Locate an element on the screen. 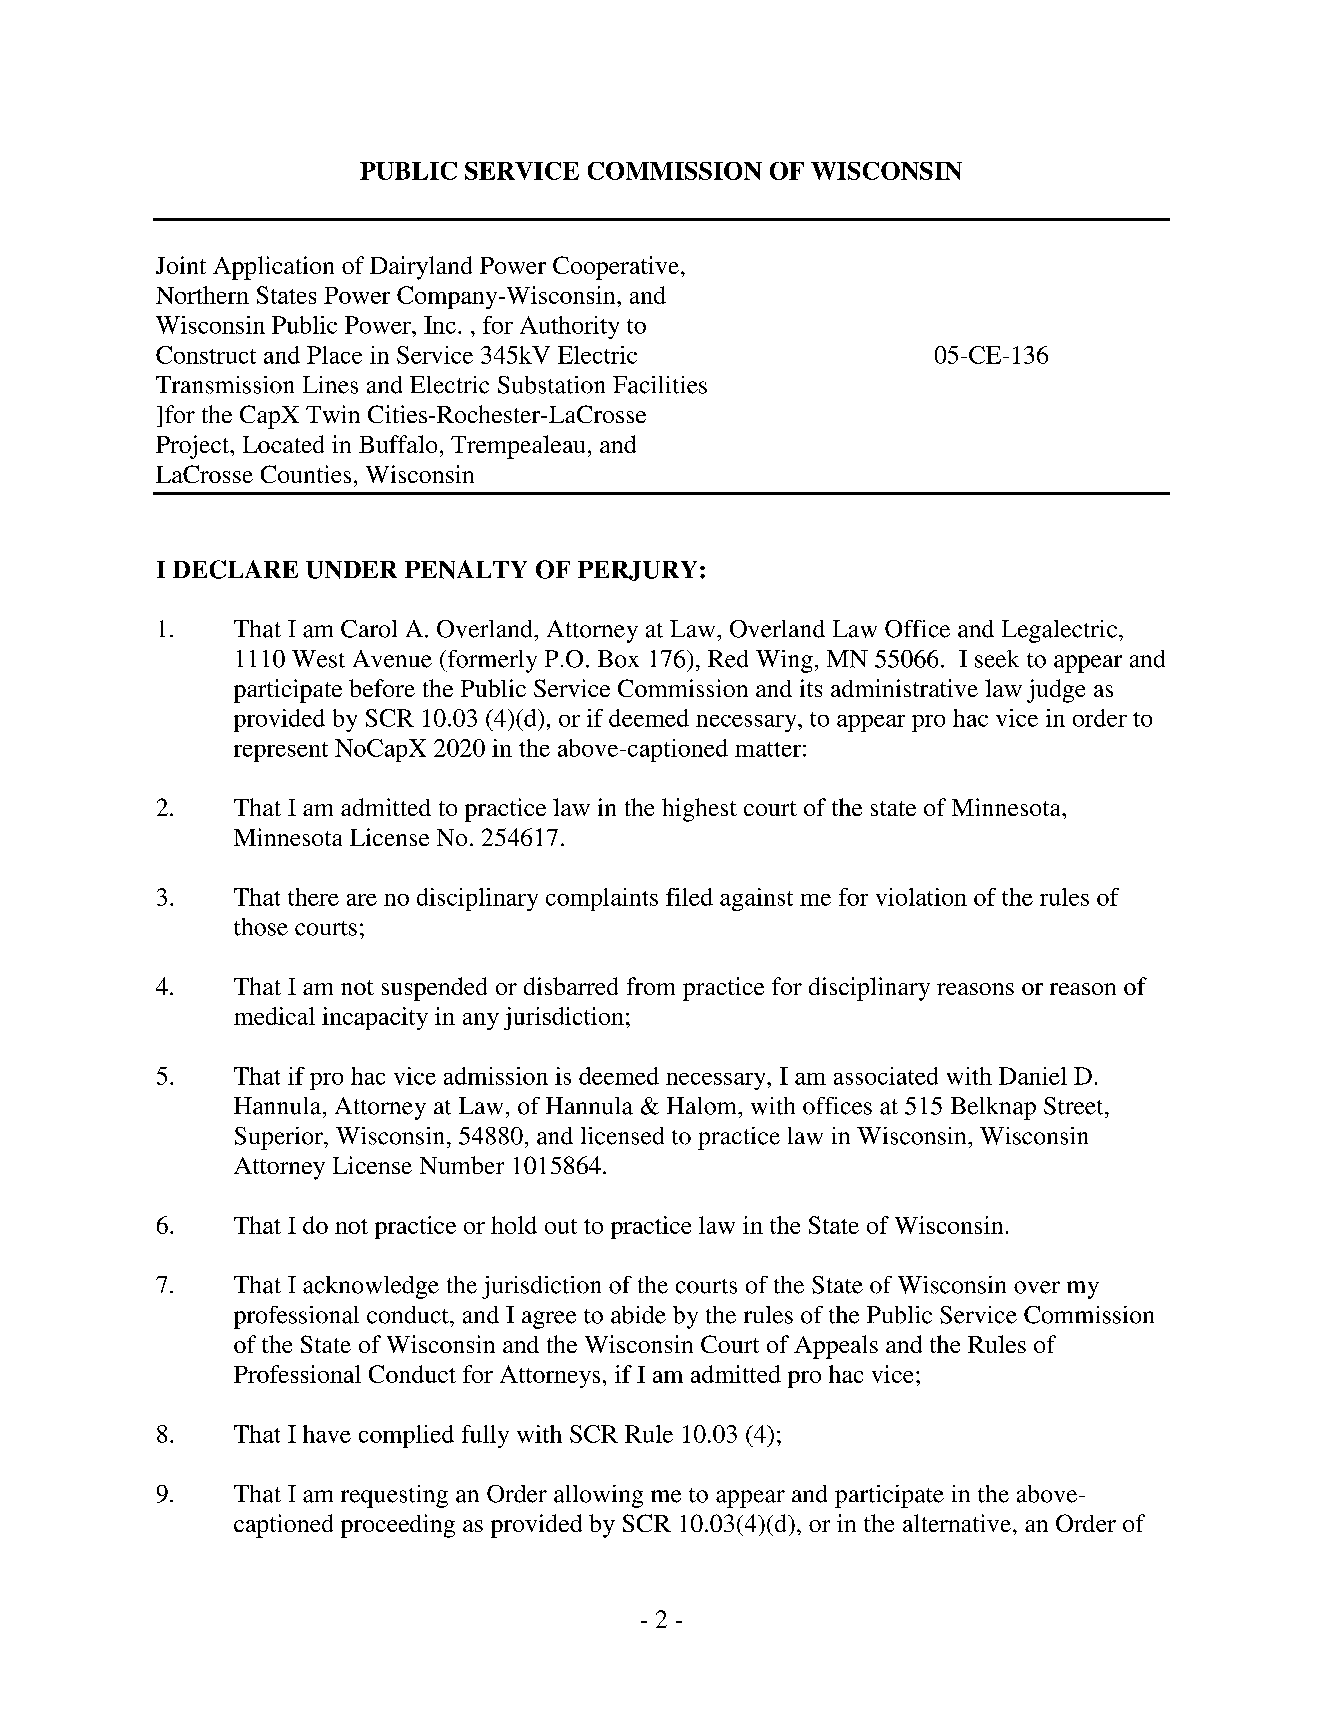  seek is located at coordinates (997, 659).
